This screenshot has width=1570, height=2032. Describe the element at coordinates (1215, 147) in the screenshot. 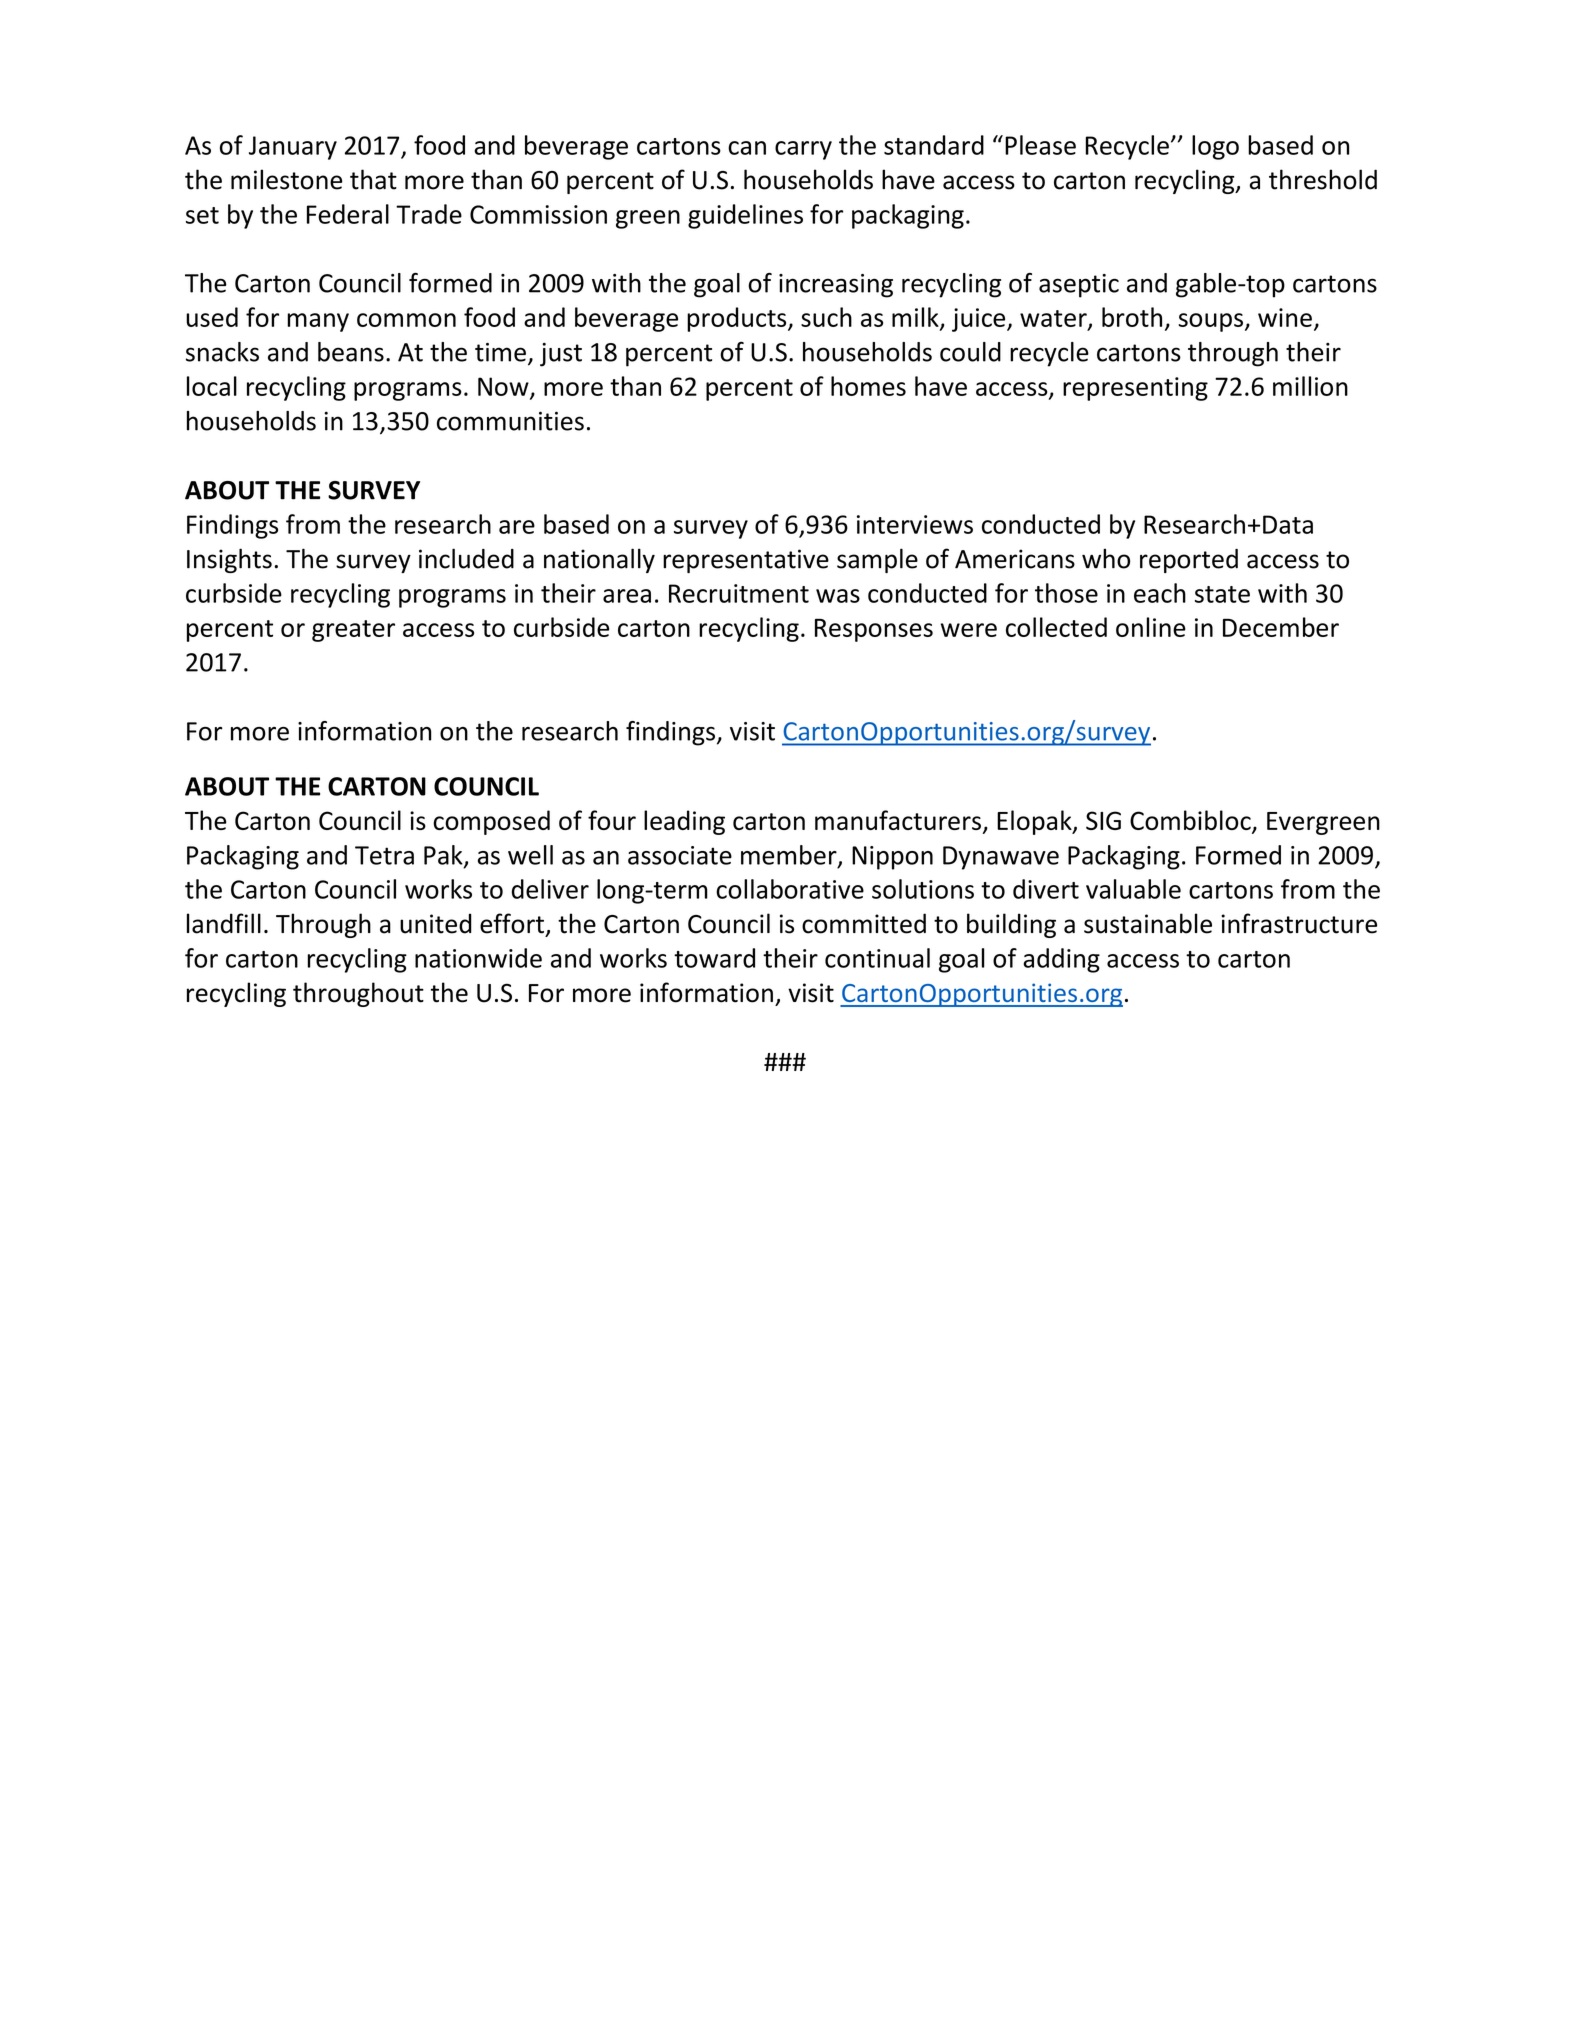

I see `logo` at that location.
